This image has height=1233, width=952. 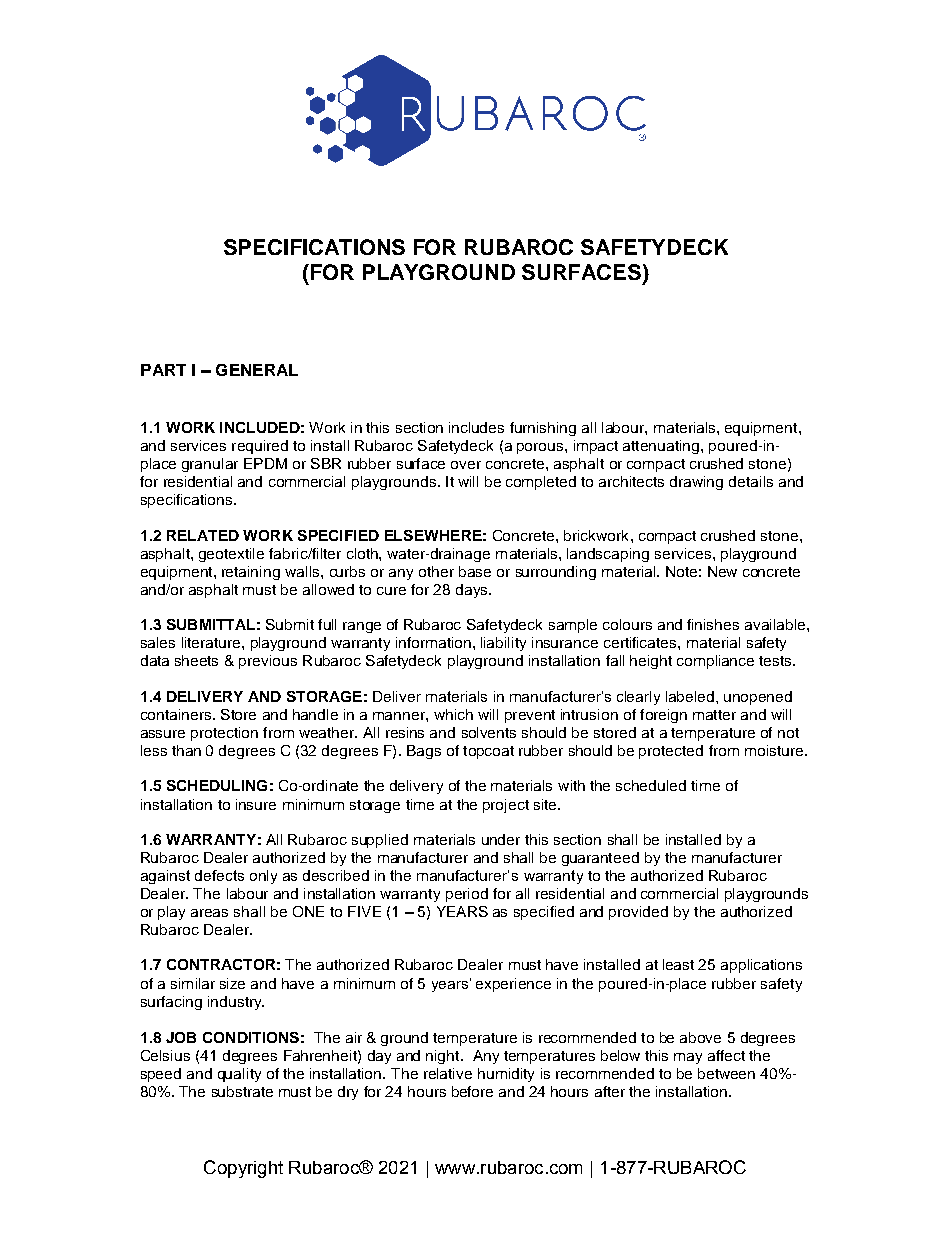 I want to click on includes, so click(x=476, y=427).
